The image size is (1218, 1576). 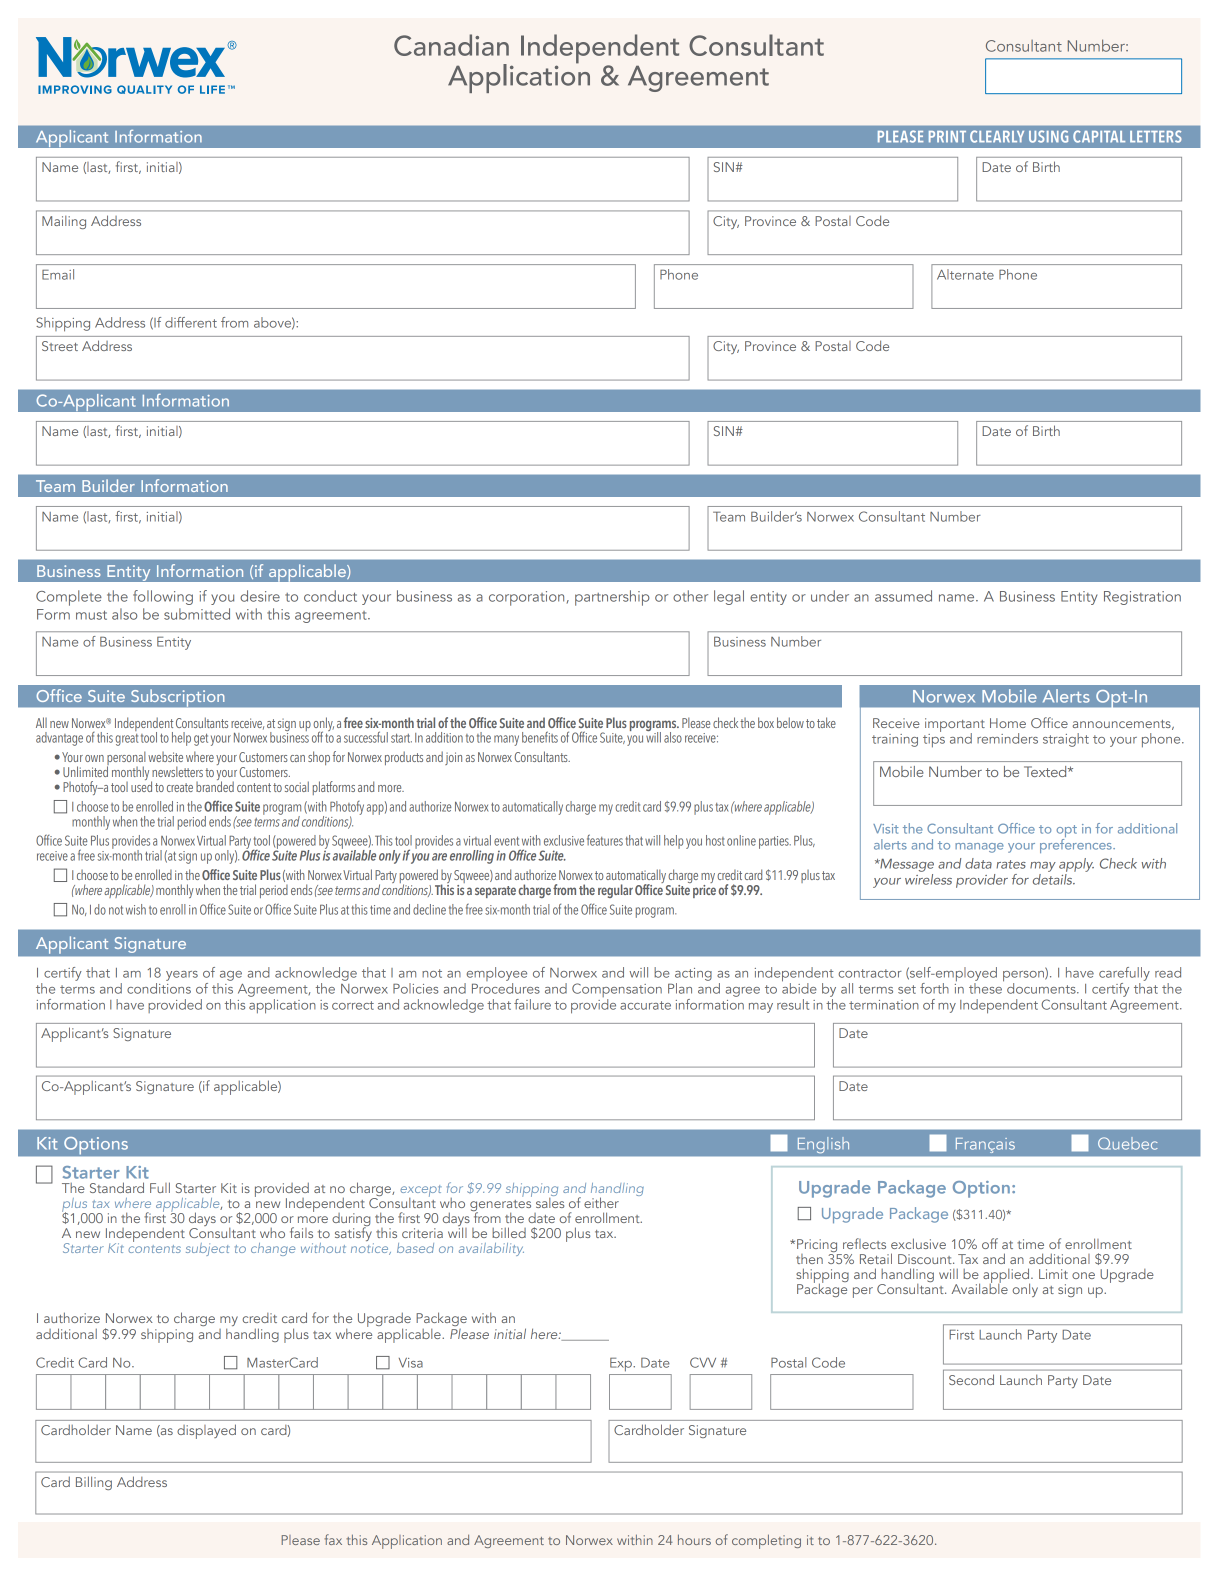 What do you see at coordinates (1142, 598) in the screenshot?
I see `Registration` at bounding box center [1142, 598].
